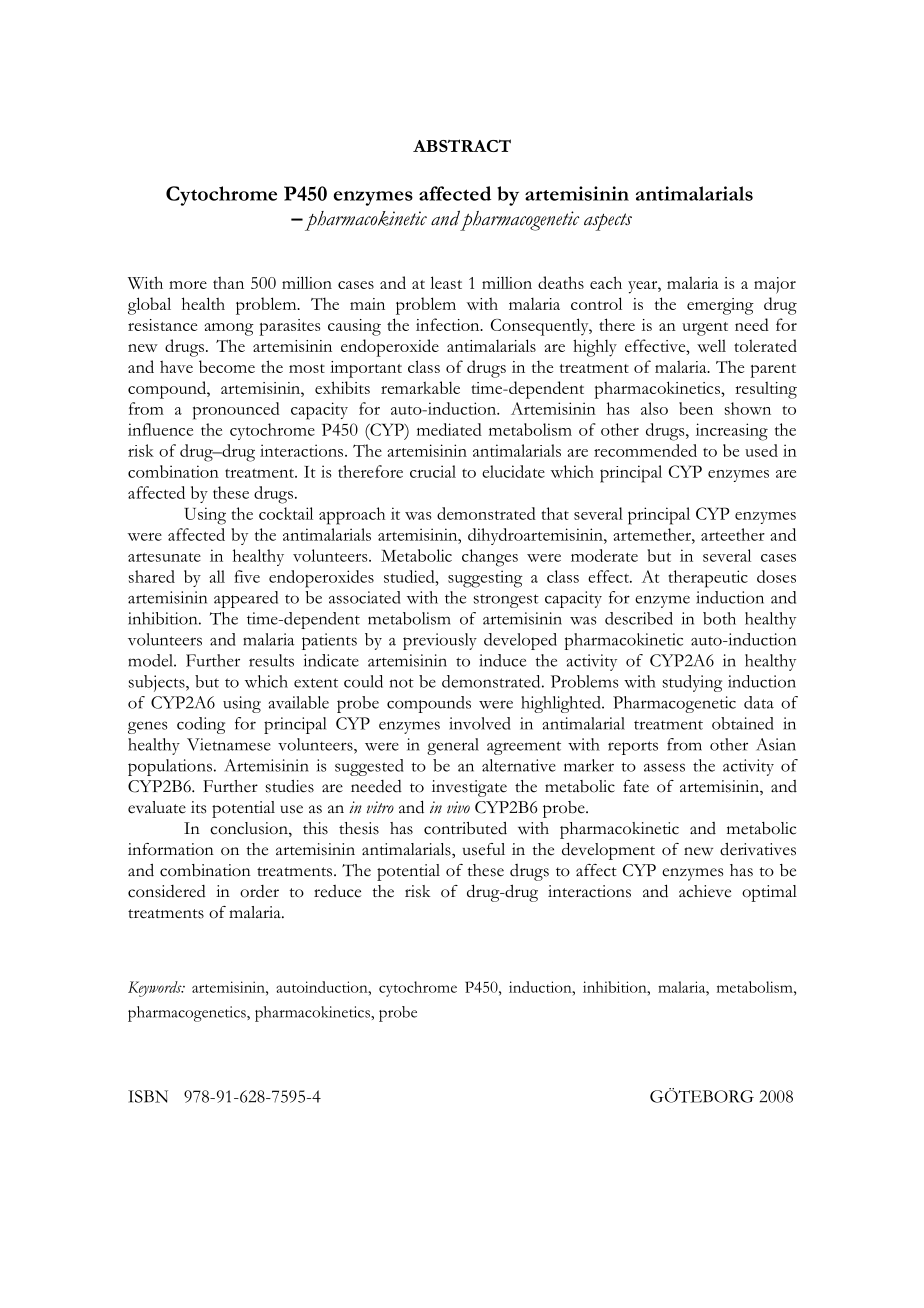 This document has width=924, height=1308. Describe the element at coordinates (469, 788) in the document. I see `investigate` at that location.
